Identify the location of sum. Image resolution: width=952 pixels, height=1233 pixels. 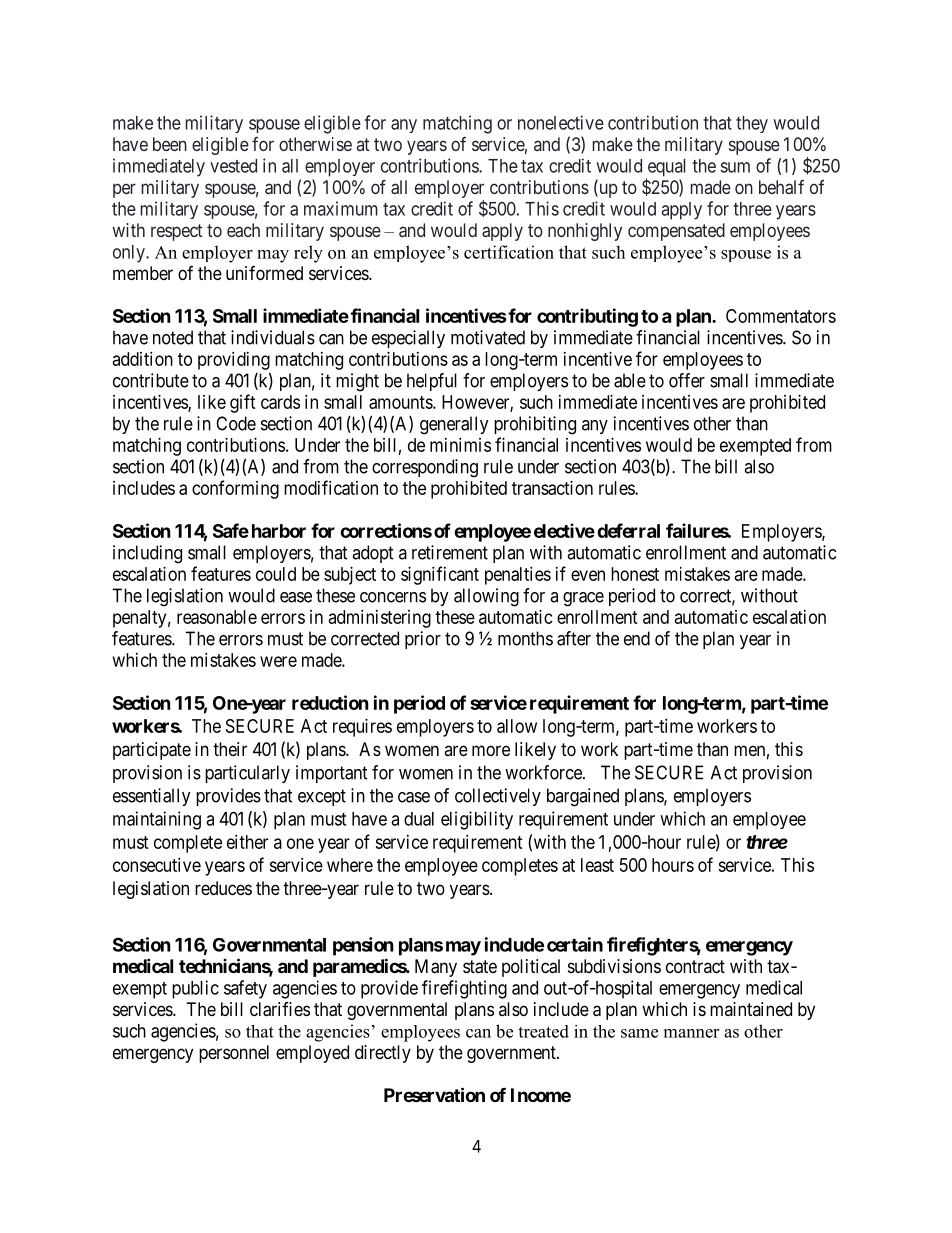
(735, 167).
